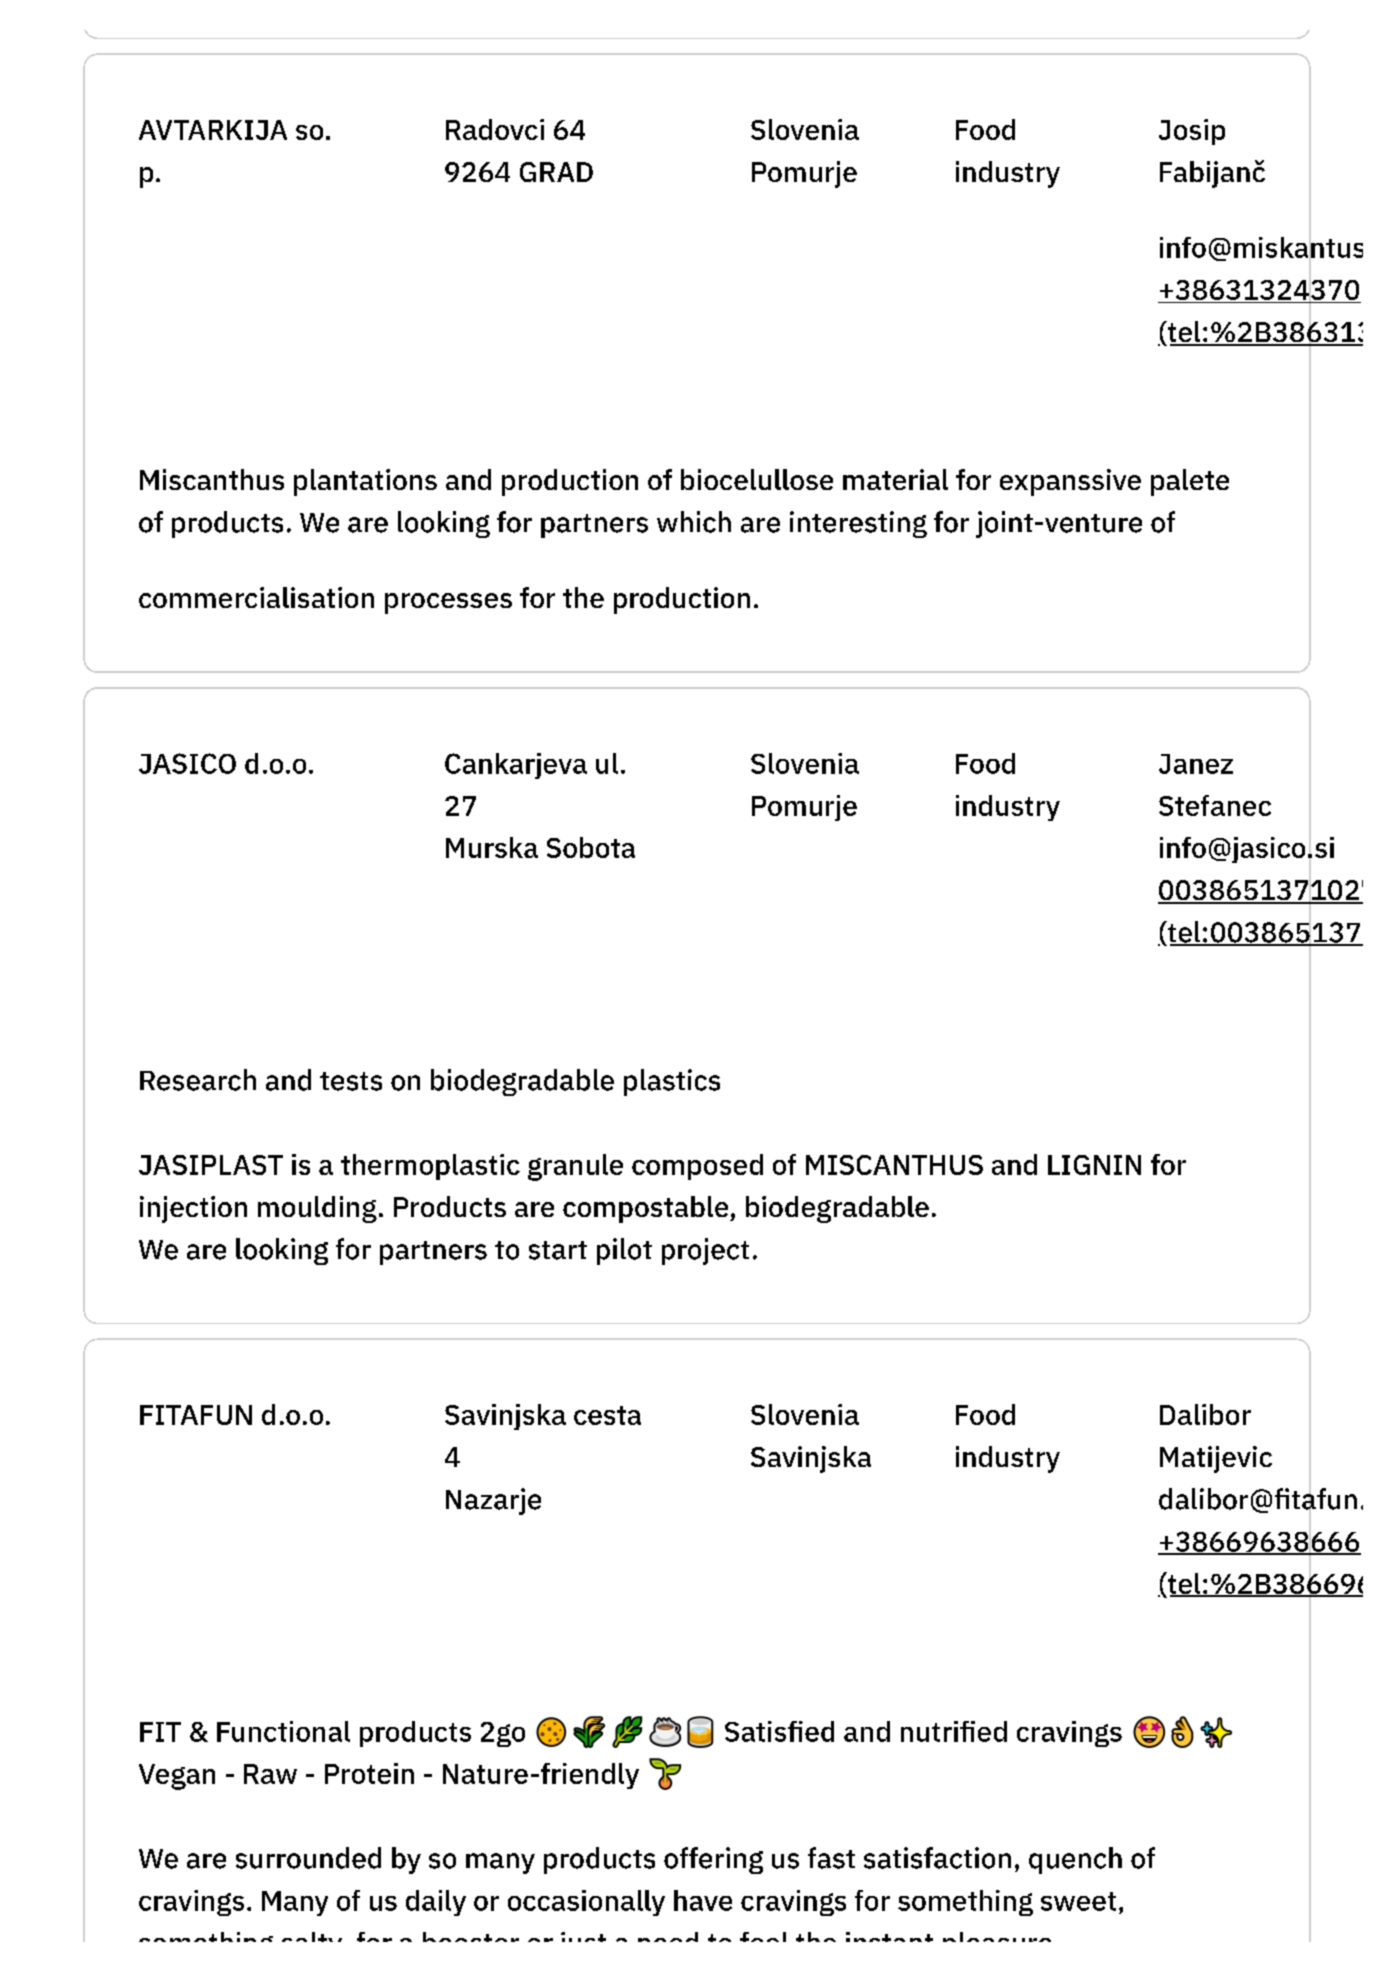  What do you see at coordinates (317, 1209) in the page?
I see `moulding` at bounding box center [317, 1209].
